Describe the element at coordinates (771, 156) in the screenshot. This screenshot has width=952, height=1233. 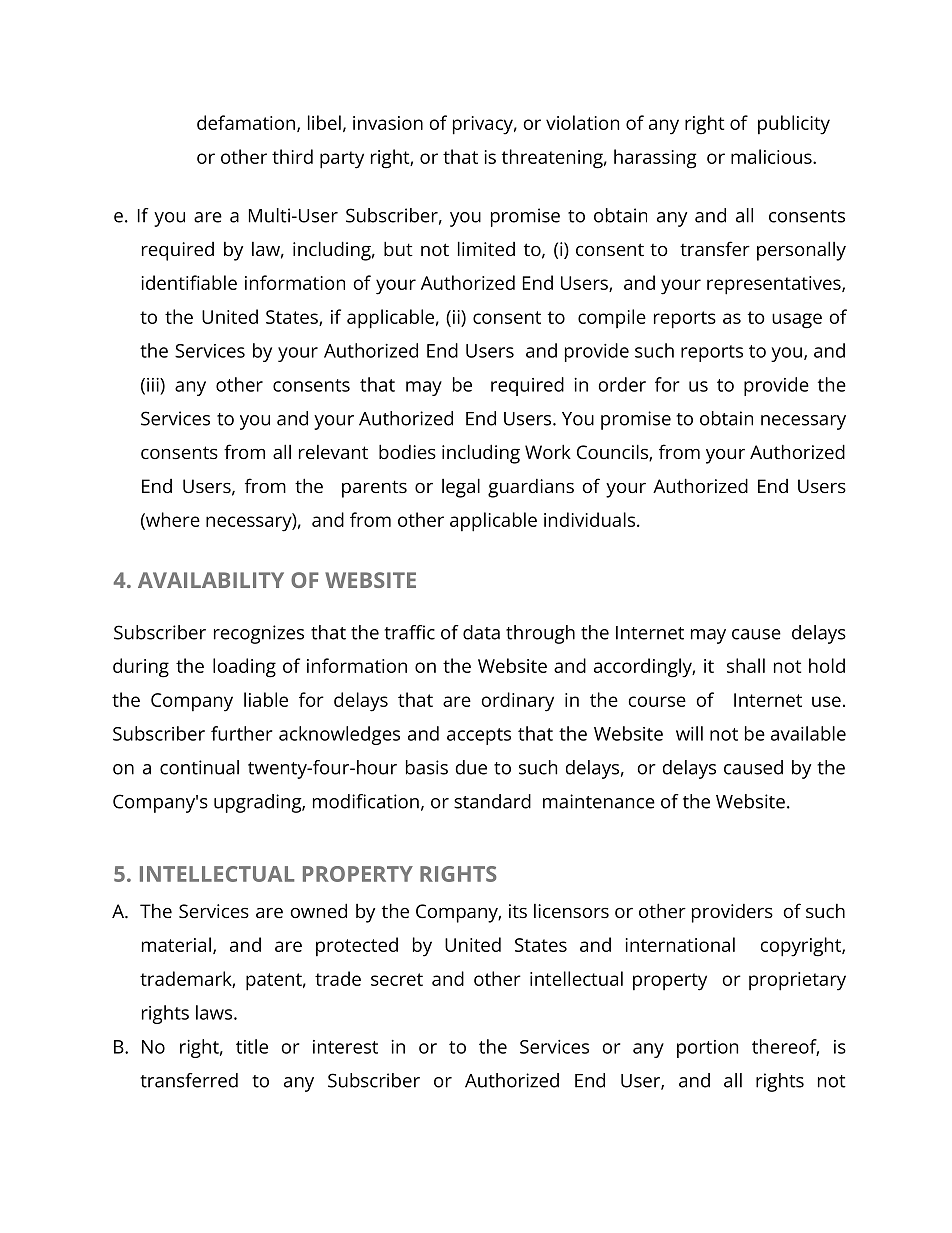
I see `malicious` at that location.
